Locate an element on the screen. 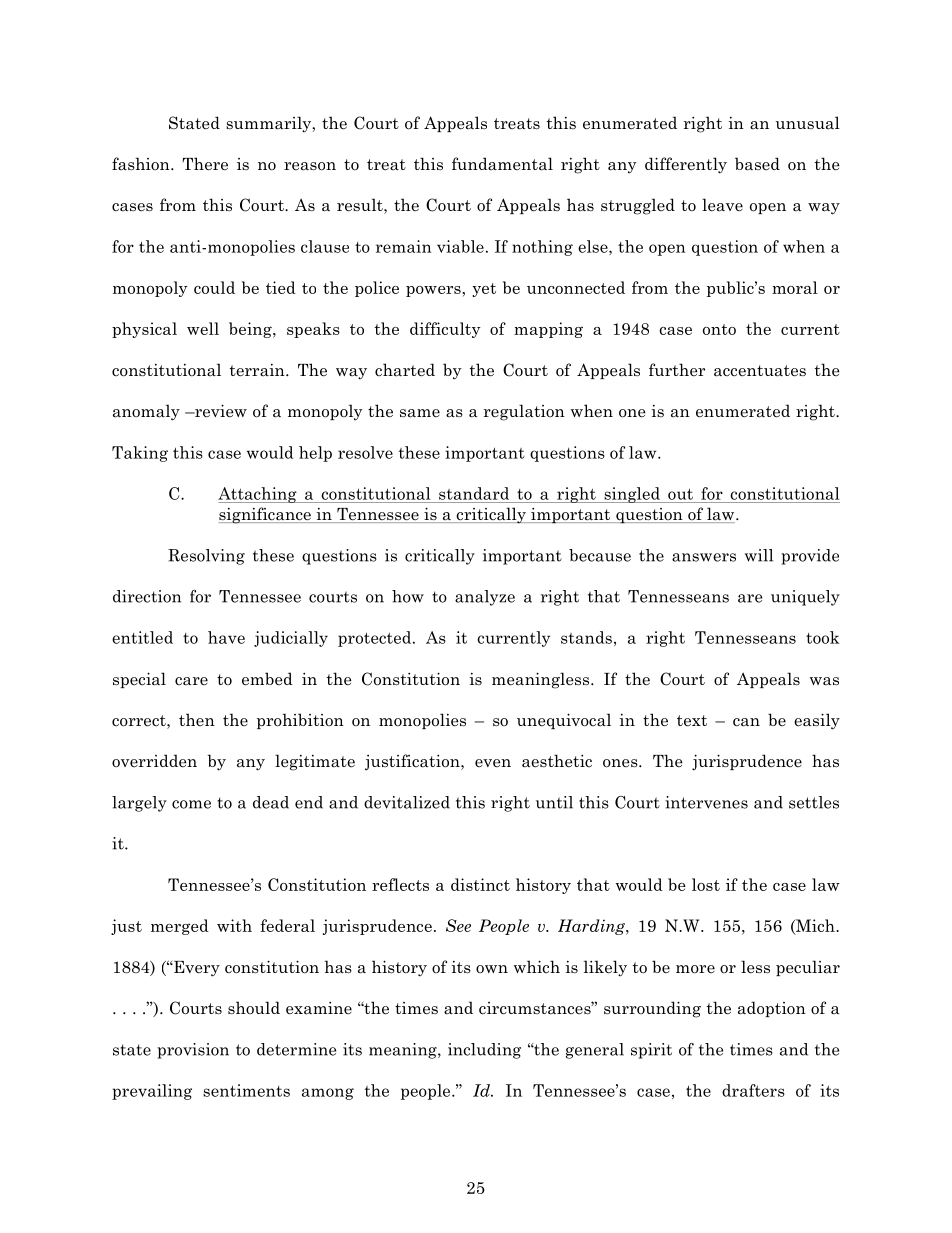  uniquely is located at coordinates (805, 598).
